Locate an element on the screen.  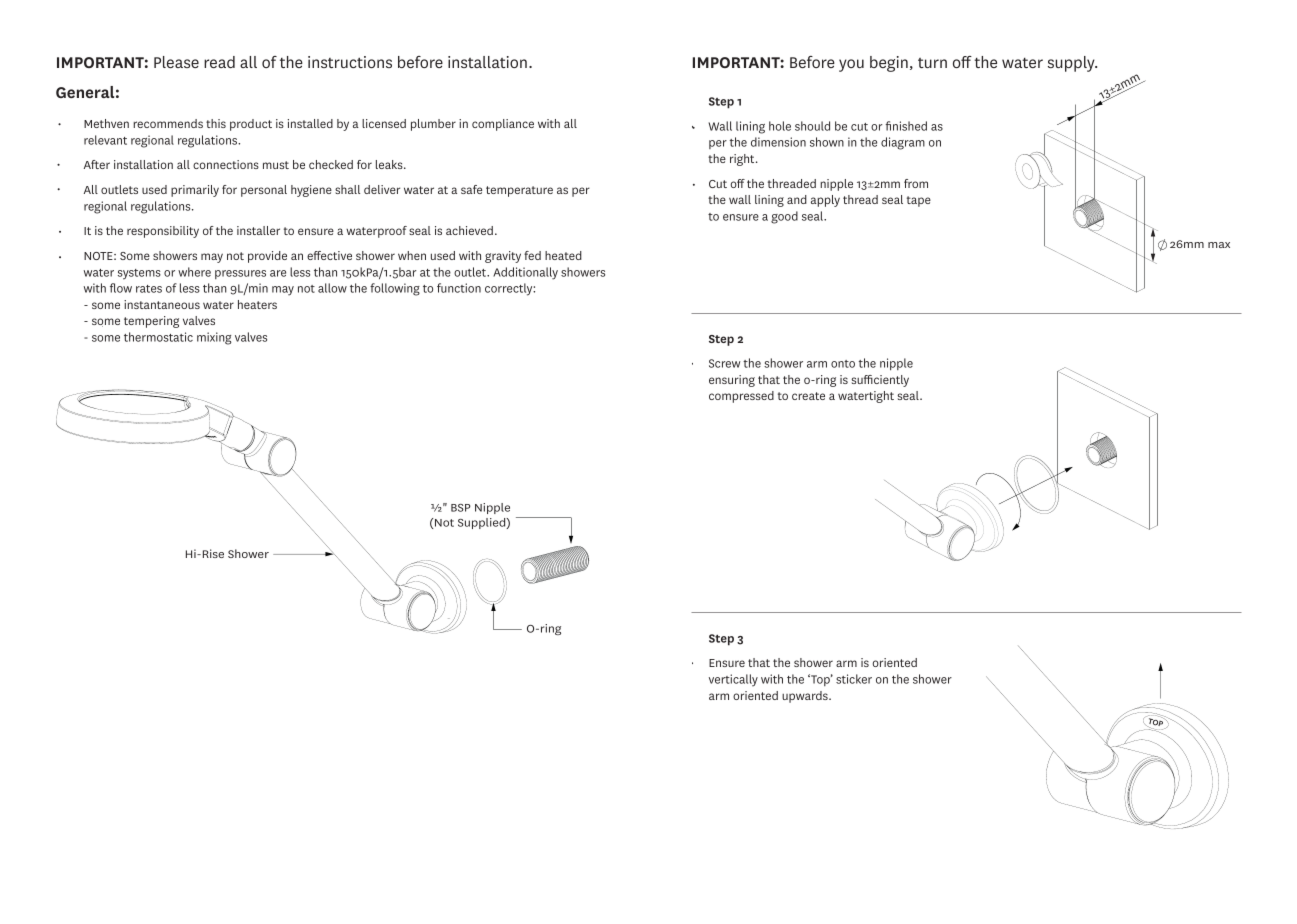
hole is located at coordinates (780, 126).
